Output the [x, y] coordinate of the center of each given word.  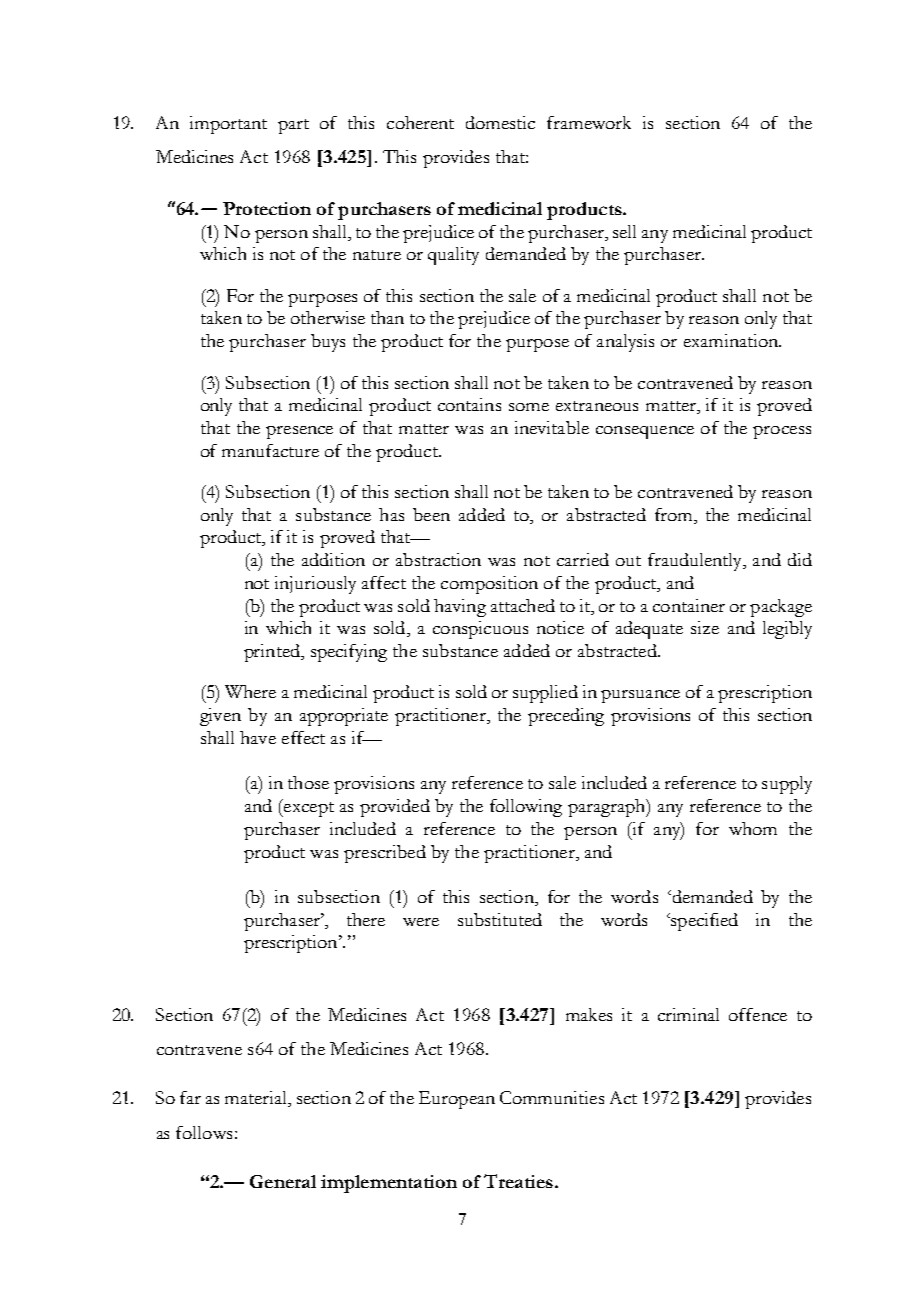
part [293, 126]
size [705, 627]
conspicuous [480, 630]
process [782, 432]
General [283, 1181]
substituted [500, 919]
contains [469, 404]
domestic [500, 122]
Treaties [518, 1181]
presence [299, 432]
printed [273, 653]
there [366, 919]
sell [624, 231]
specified [703, 922]
